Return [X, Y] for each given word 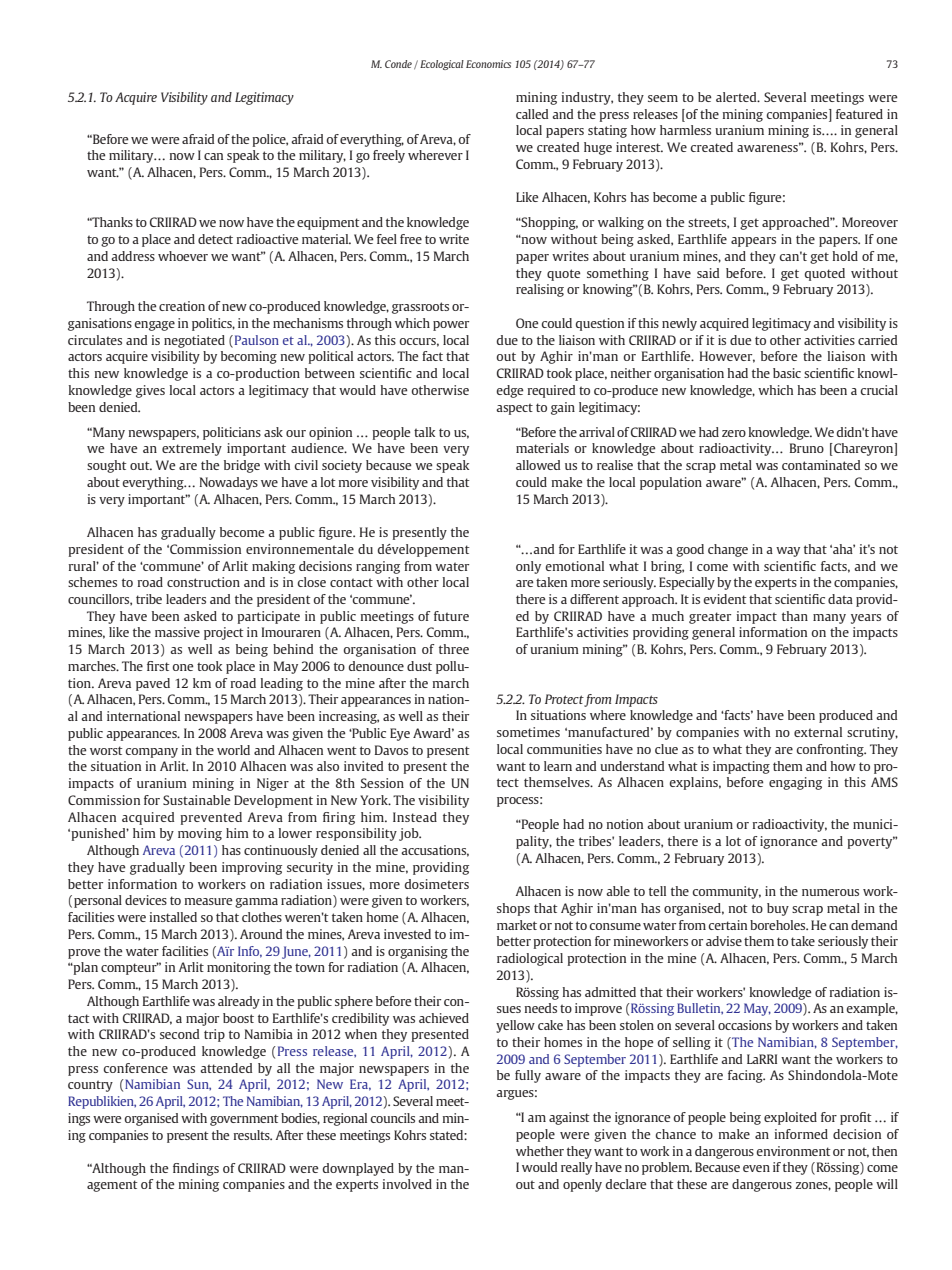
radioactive [268, 239]
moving [200, 834]
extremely [192, 449]
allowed [538, 465]
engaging [795, 783]
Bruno [807, 448]
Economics [488, 64]
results [253, 1135]
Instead [415, 817]
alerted [737, 97]
